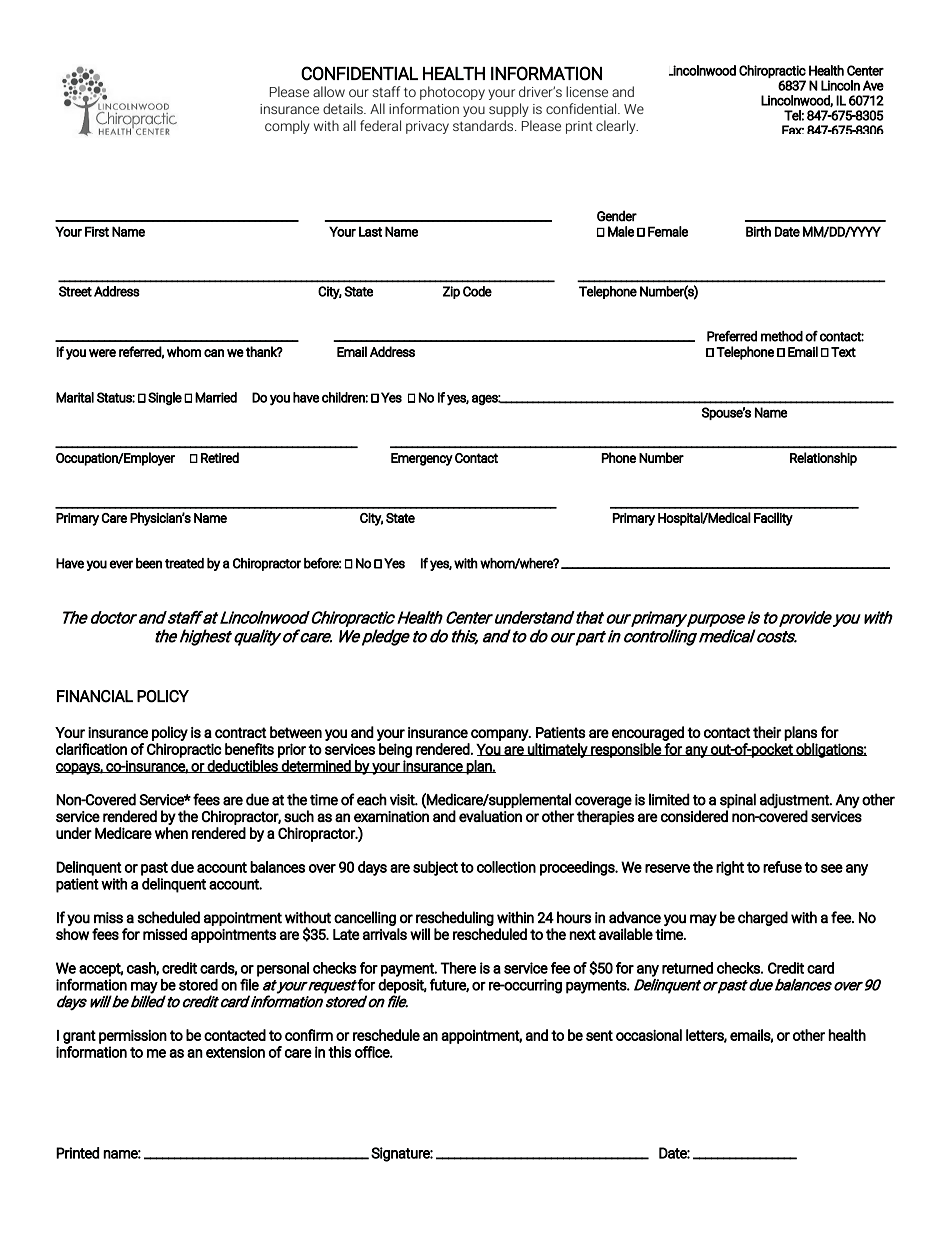  Describe the element at coordinates (235, 1052) in the screenshot. I see `extension` at that location.
